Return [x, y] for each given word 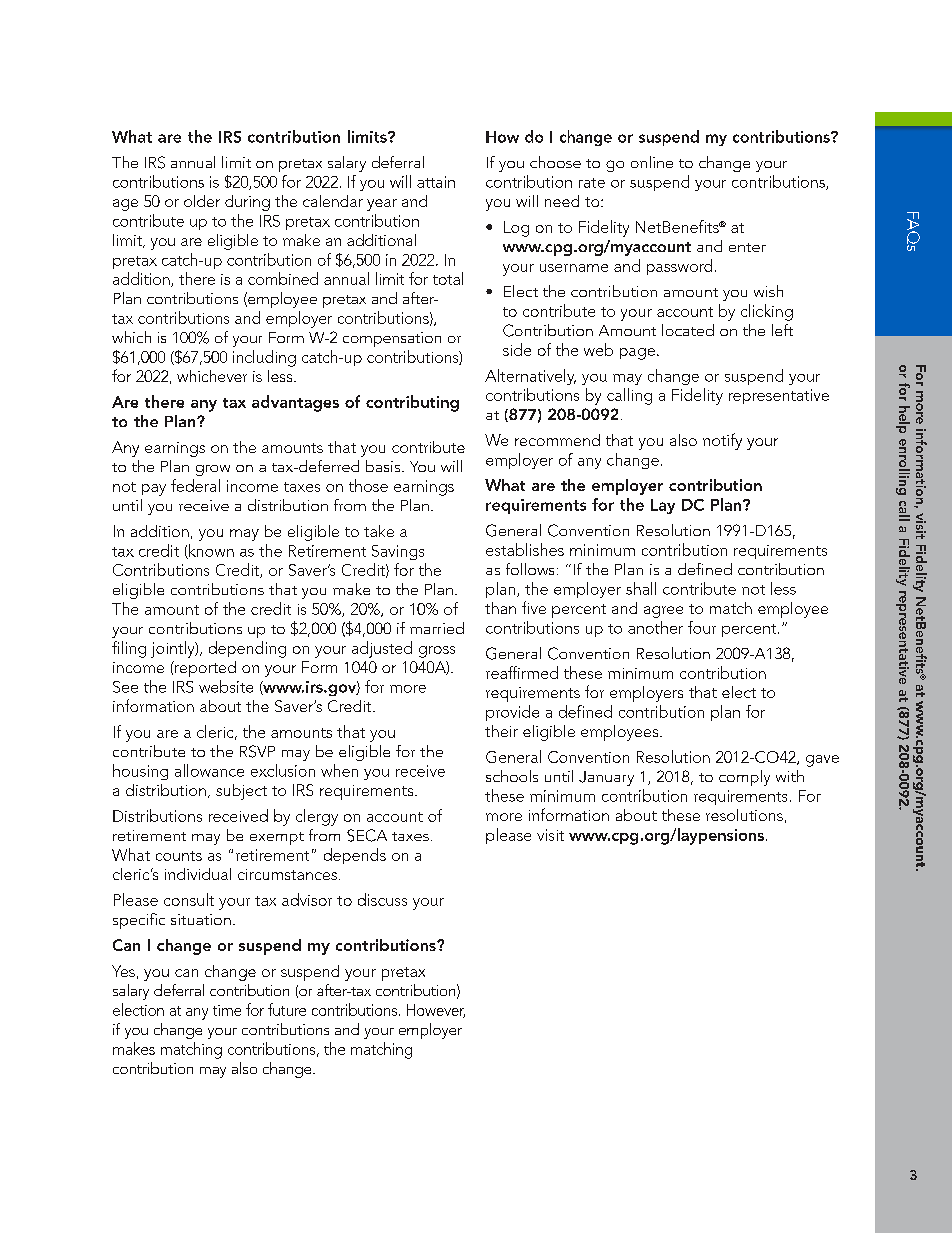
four [702, 627]
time [227, 1010]
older [202, 201]
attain [436, 182]
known [210, 551]
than [500, 608]
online [652, 162]
